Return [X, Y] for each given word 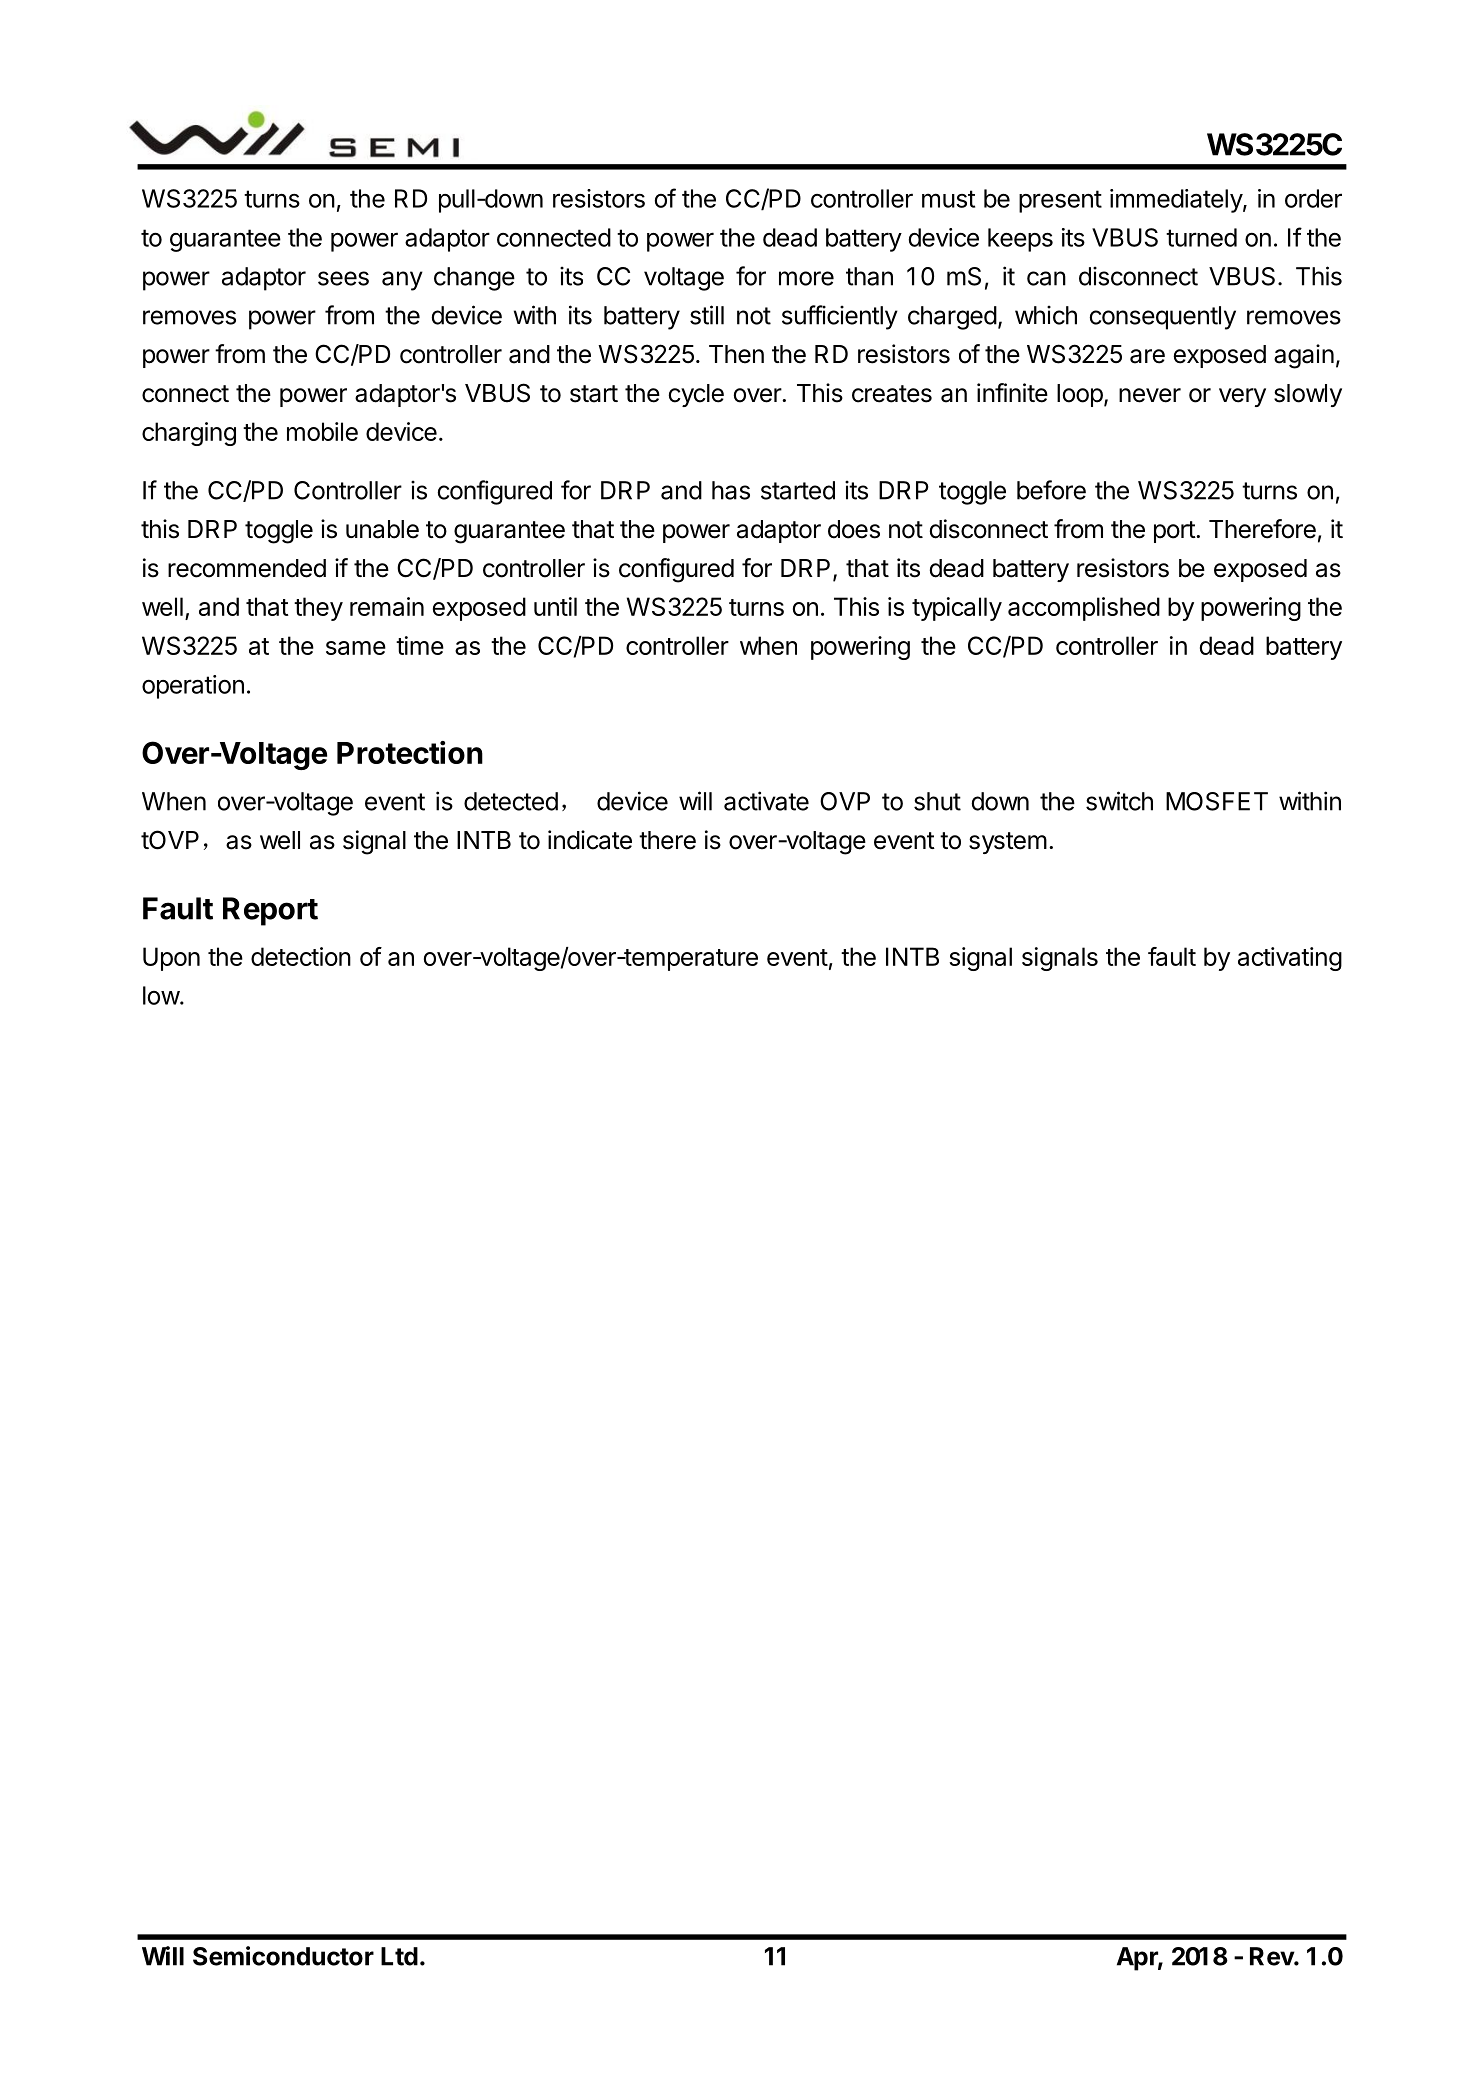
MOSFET [1217, 801]
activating [1290, 959]
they [318, 609]
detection [301, 956]
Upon [171, 959]
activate [766, 801]
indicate [590, 840]
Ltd [399, 1956]
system [1008, 843]
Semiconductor [283, 1956]
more [806, 278]
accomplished [1084, 609]
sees [343, 278]
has [731, 490]
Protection [410, 752]
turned [1201, 237]
